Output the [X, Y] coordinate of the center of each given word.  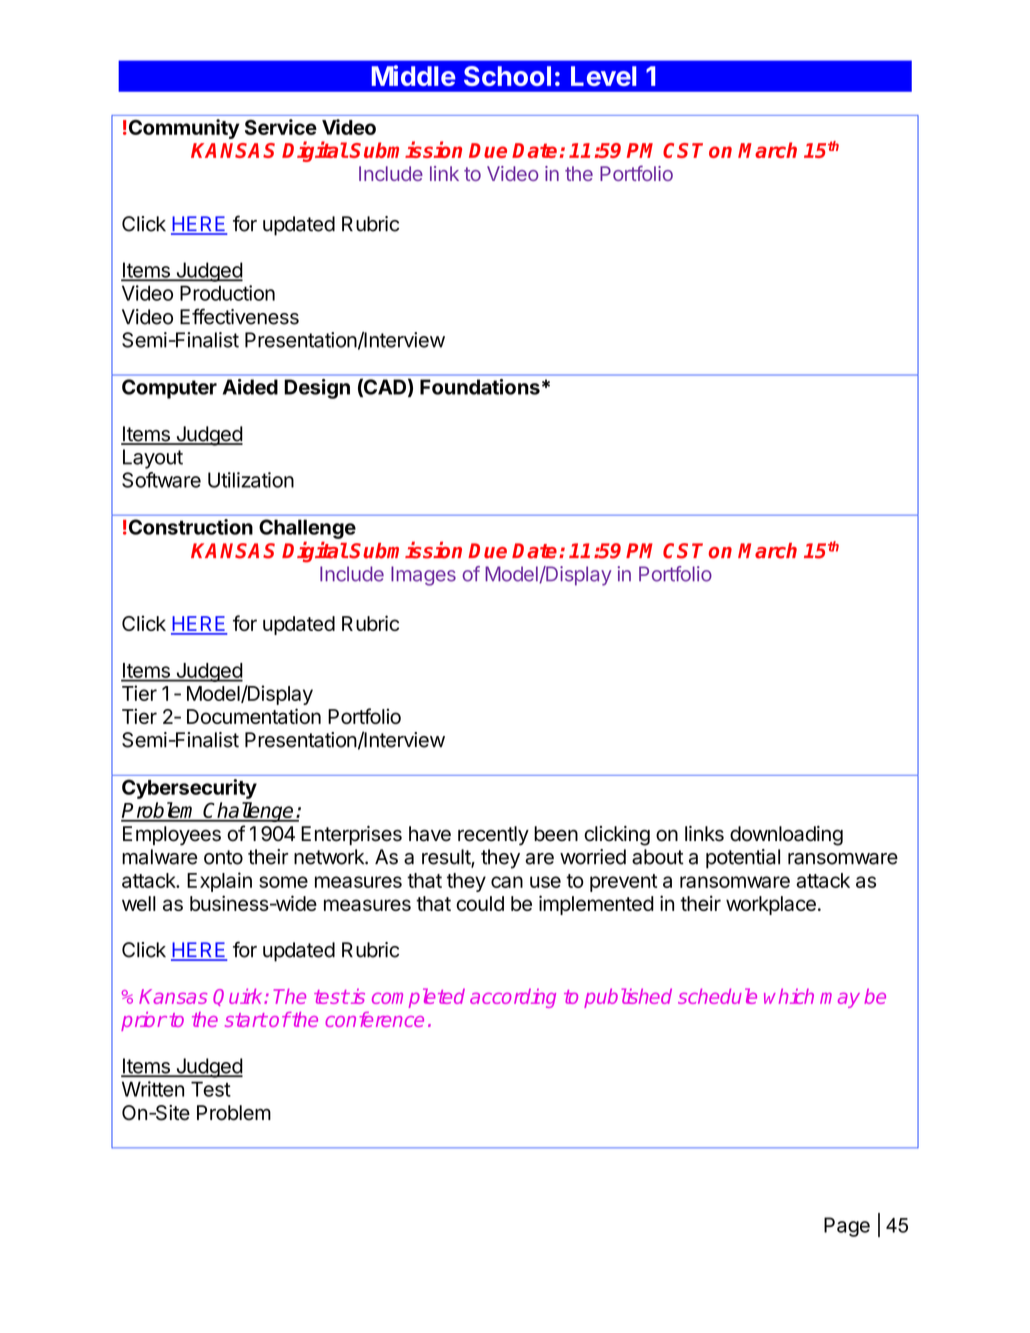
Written [153, 1089]
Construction [189, 527]
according [513, 998]
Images [423, 576]
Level [603, 76]
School [507, 76]
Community [183, 129]
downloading [786, 836]
